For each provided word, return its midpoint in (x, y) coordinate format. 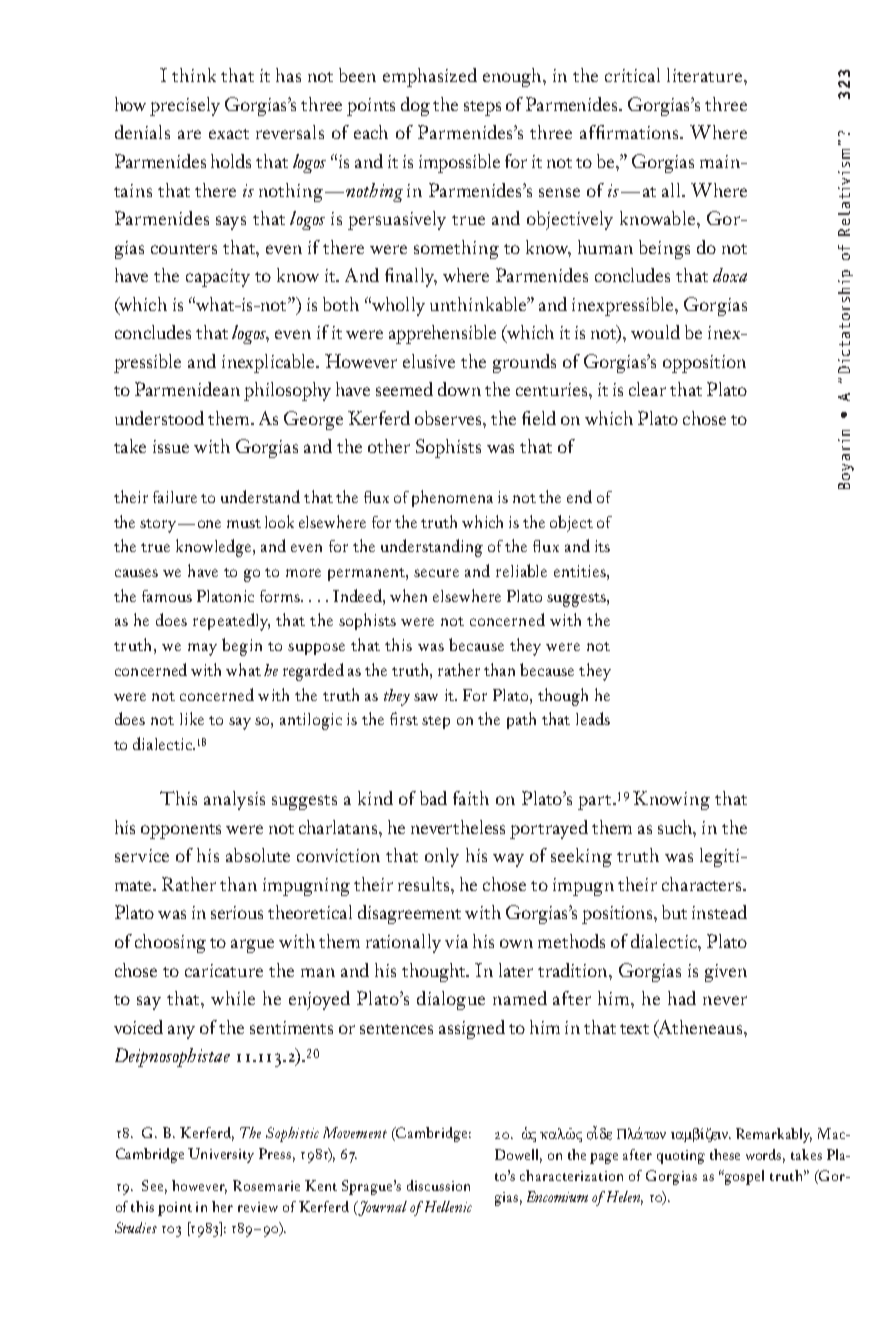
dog (415, 106)
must (244, 523)
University (221, 1155)
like (192, 718)
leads (593, 718)
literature (704, 75)
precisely (185, 106)
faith (471, 798)
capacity (218, 278)
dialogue (451, 1000)
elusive (429, 361)
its (602, 546)
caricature (224, 970)
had (682, 998)
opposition (704, 364)
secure (436, 573)
